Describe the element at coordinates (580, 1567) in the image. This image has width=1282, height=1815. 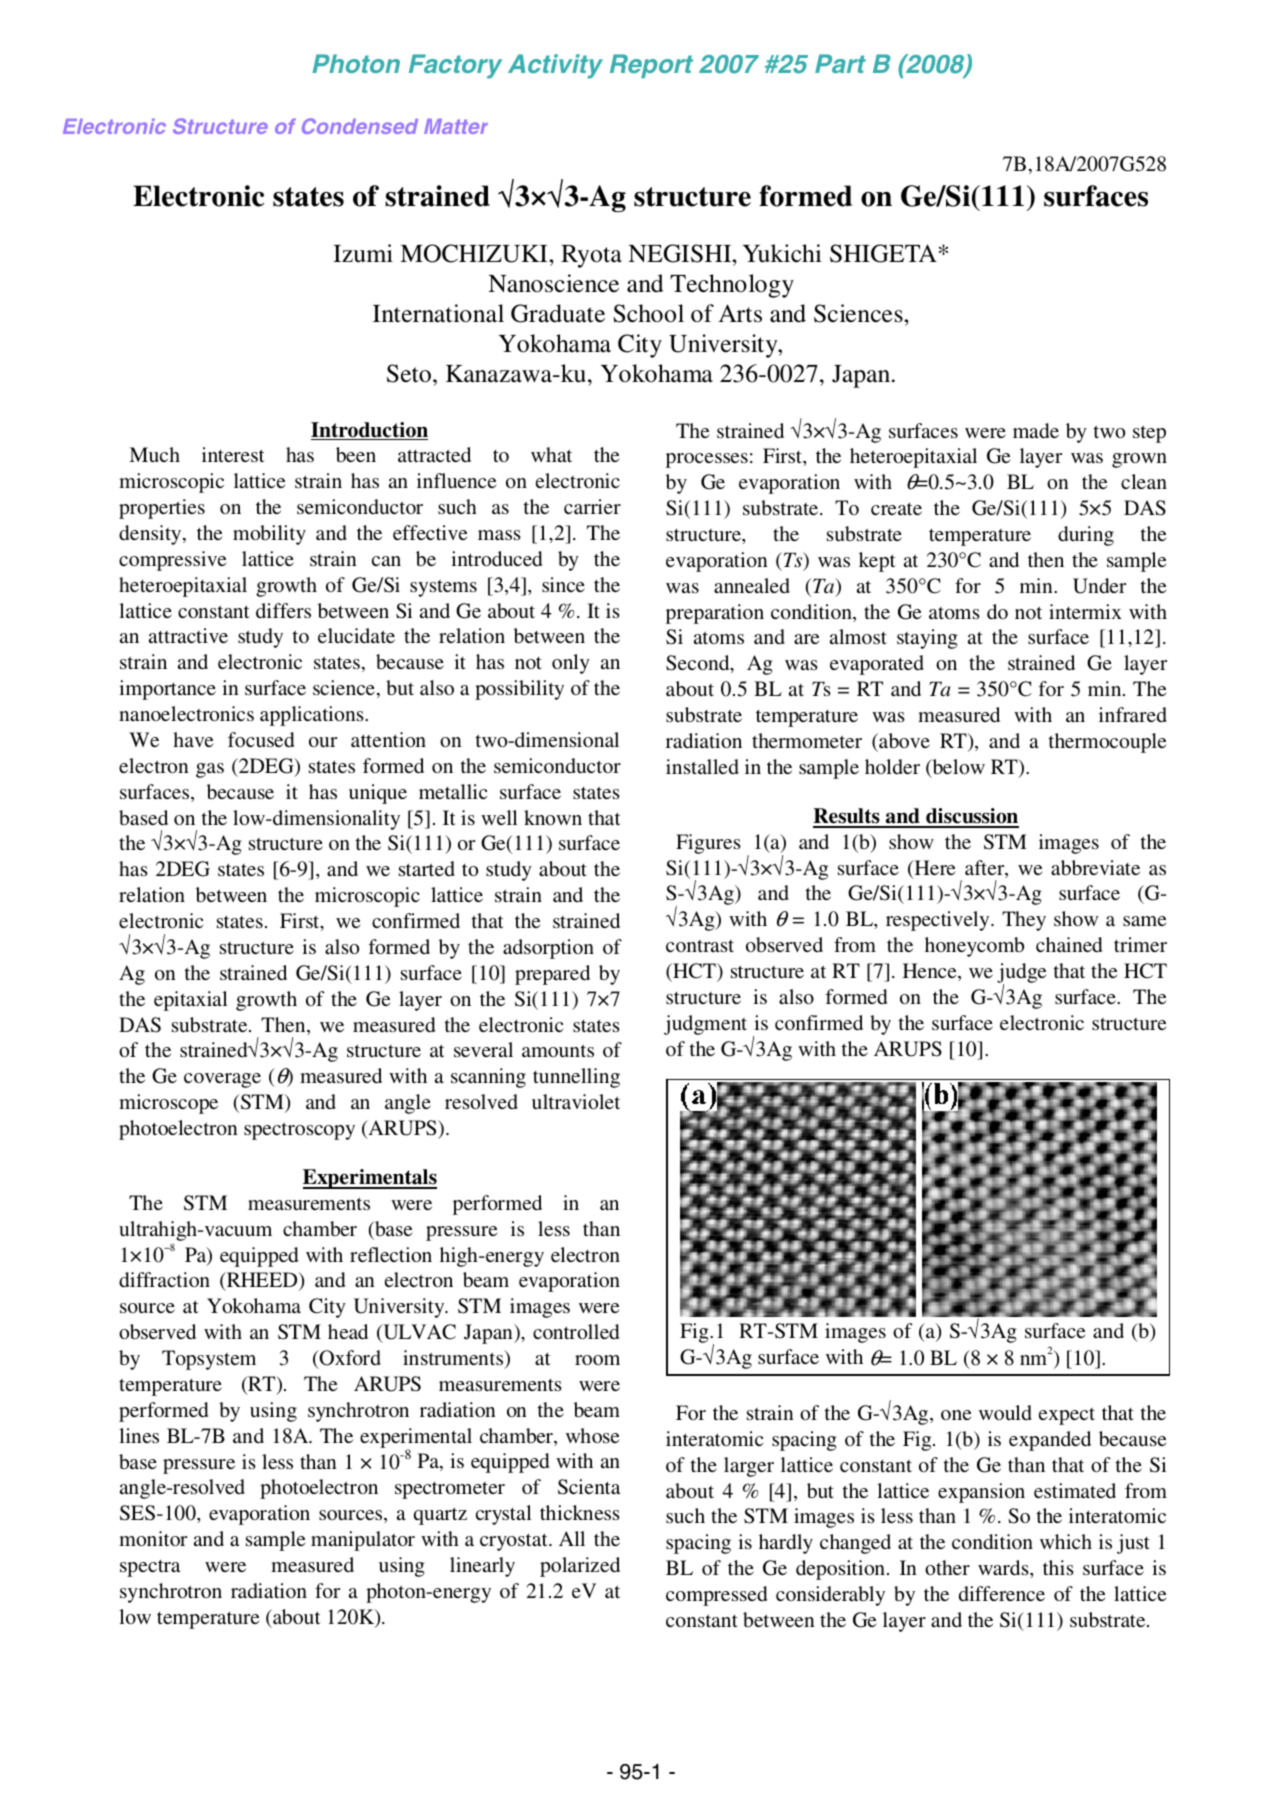
I see `polarized` at that location.
